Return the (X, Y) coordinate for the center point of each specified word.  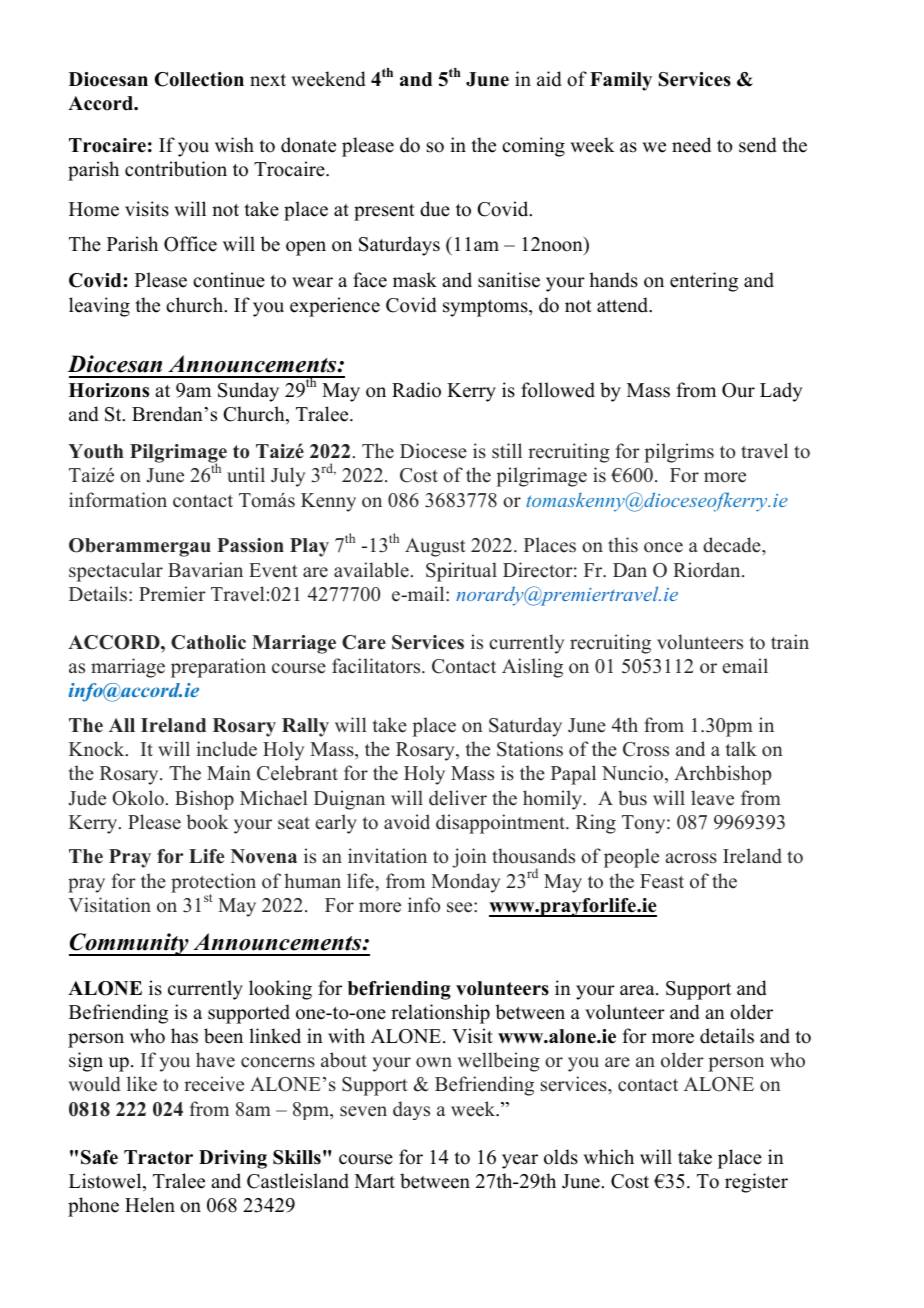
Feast (662, 881)
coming (533, 147)
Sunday (248, 392)
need (691, 145)
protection (213, 884)
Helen (150, 1205)
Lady (781, 392)
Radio (416, 390)
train (790, 641)
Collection (199, 79)
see (461, 907)
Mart (375, 1181)
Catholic (208, 642)
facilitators (377, 666)
